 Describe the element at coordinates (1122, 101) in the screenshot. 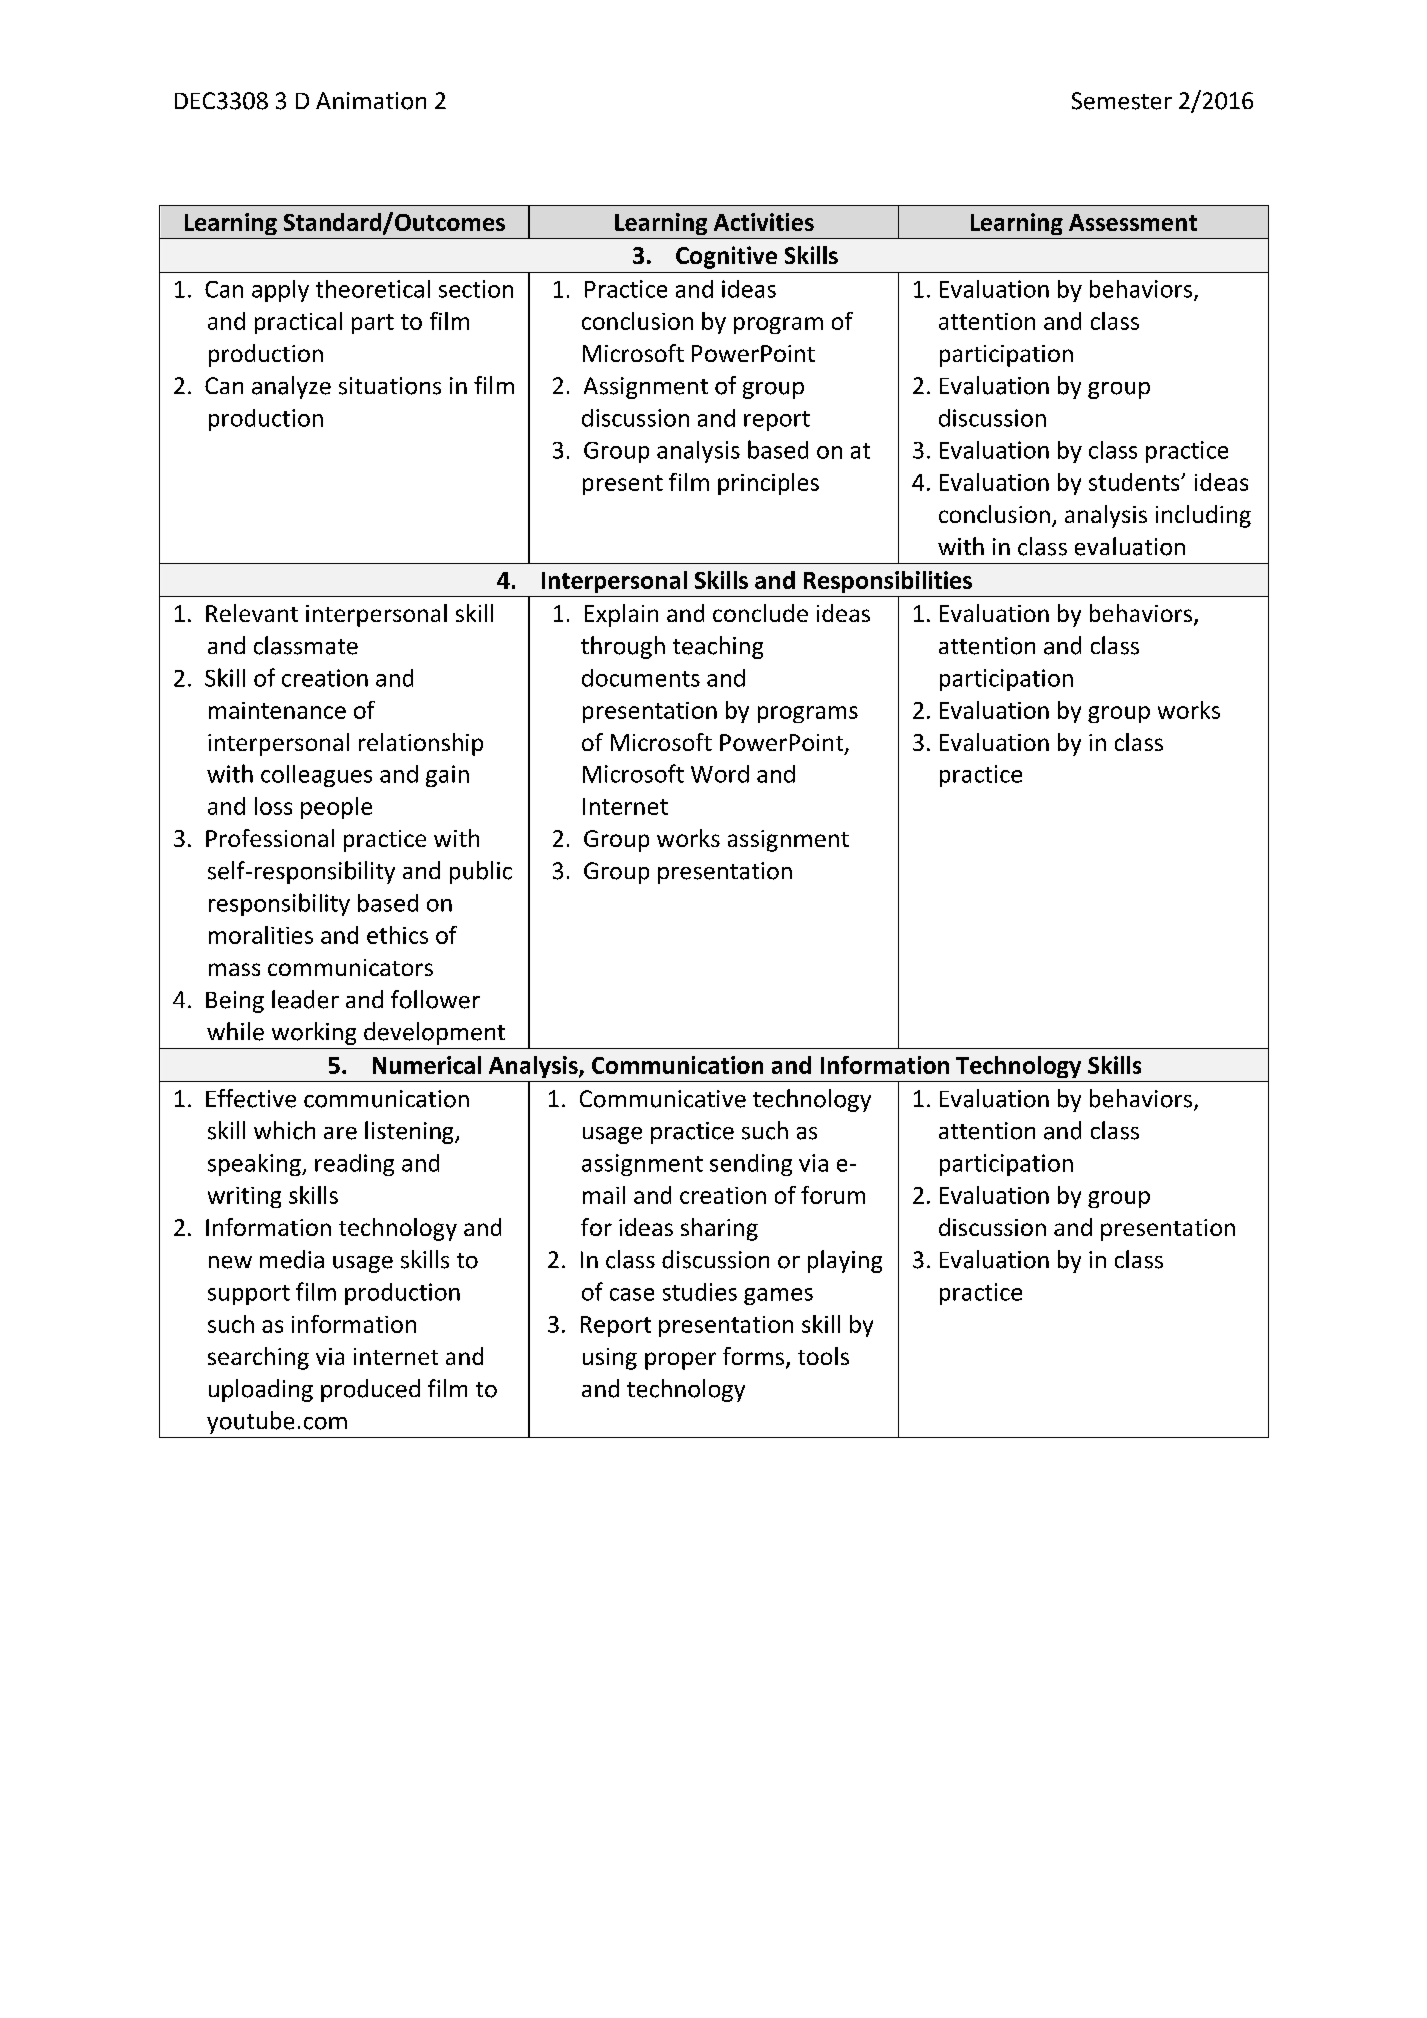

I see `Semester` at that location.
